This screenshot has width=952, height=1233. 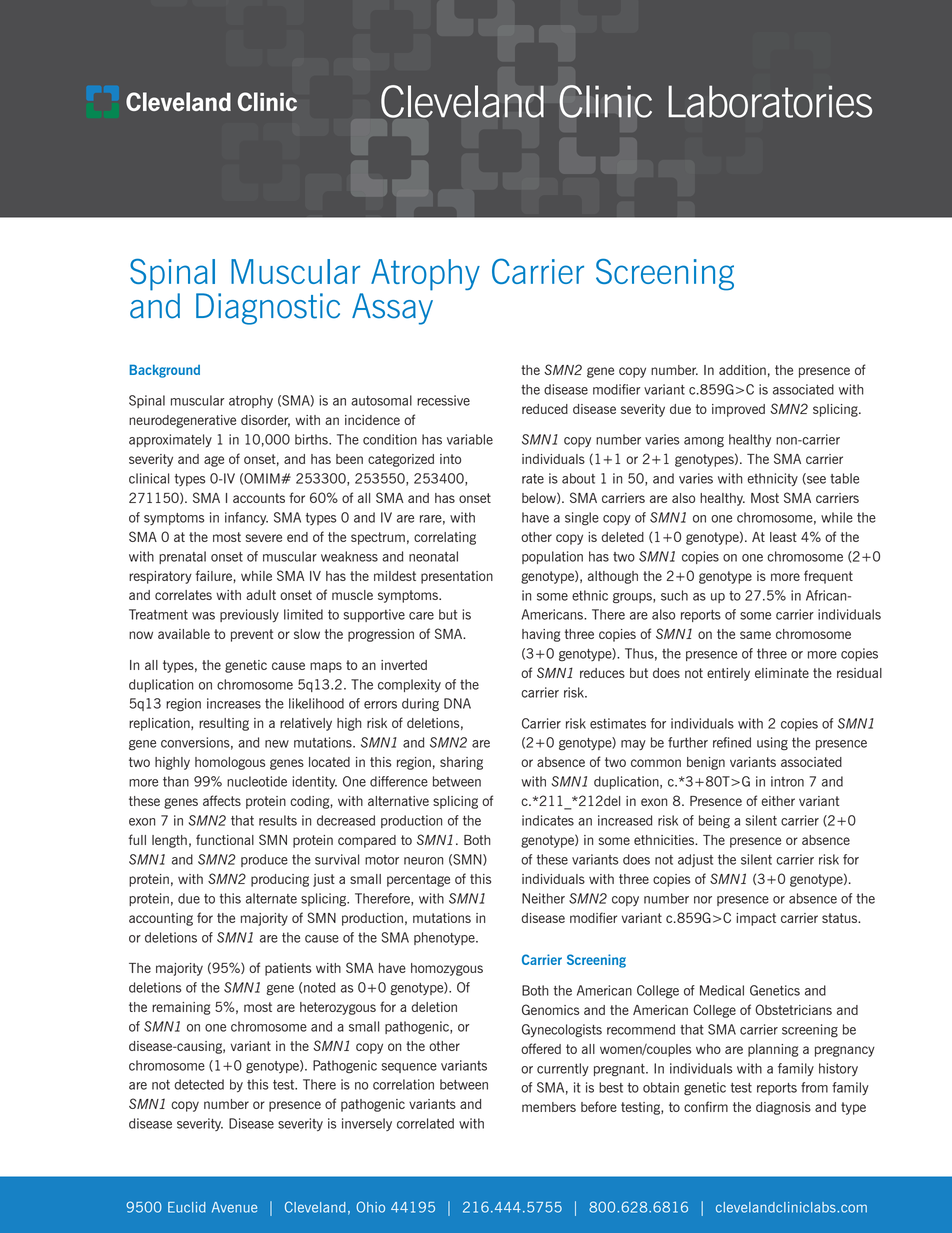 I want to click on disorder, so click(x=265, y=421).
